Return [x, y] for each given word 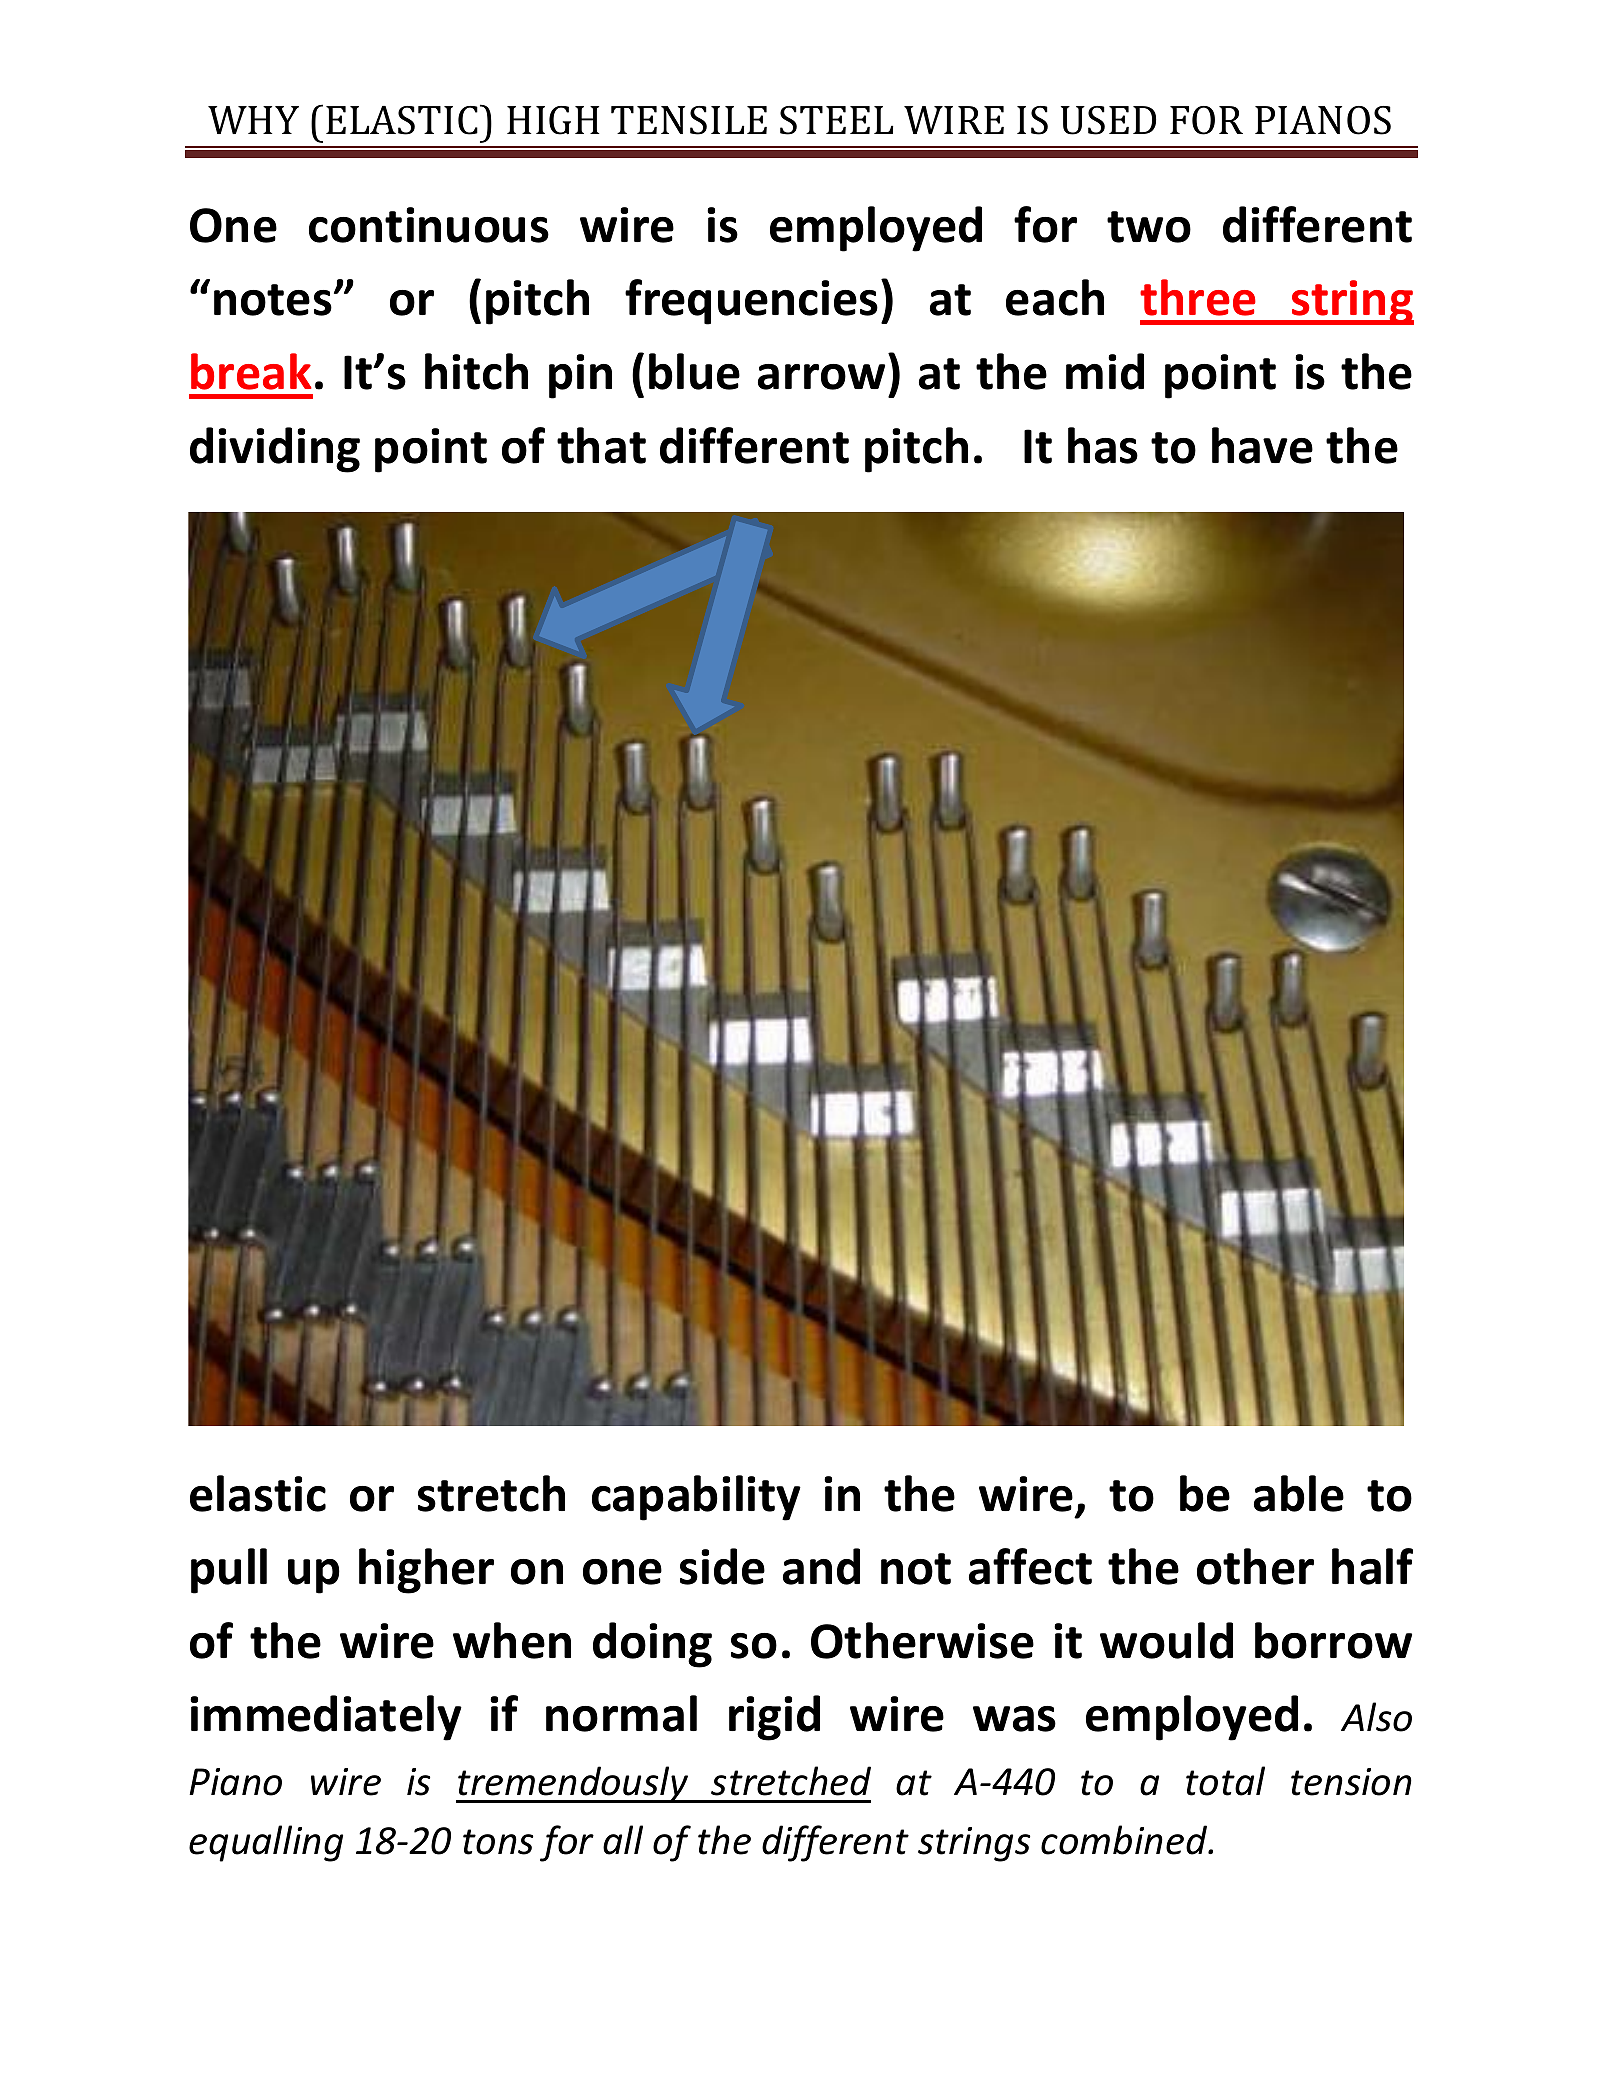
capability [696, 1498]
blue [694, 371]
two [1149, 227]
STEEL [836, 120]
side [722, 1566]
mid [1105, 371]
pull [229, 1571]
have [1262, 445]
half [1372, 1566]
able [1299, 1493]
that [601, 445]
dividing [275, 450]
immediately [326, 1718]
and [821, 1566]
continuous [429, 225]
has [1103, 445]
